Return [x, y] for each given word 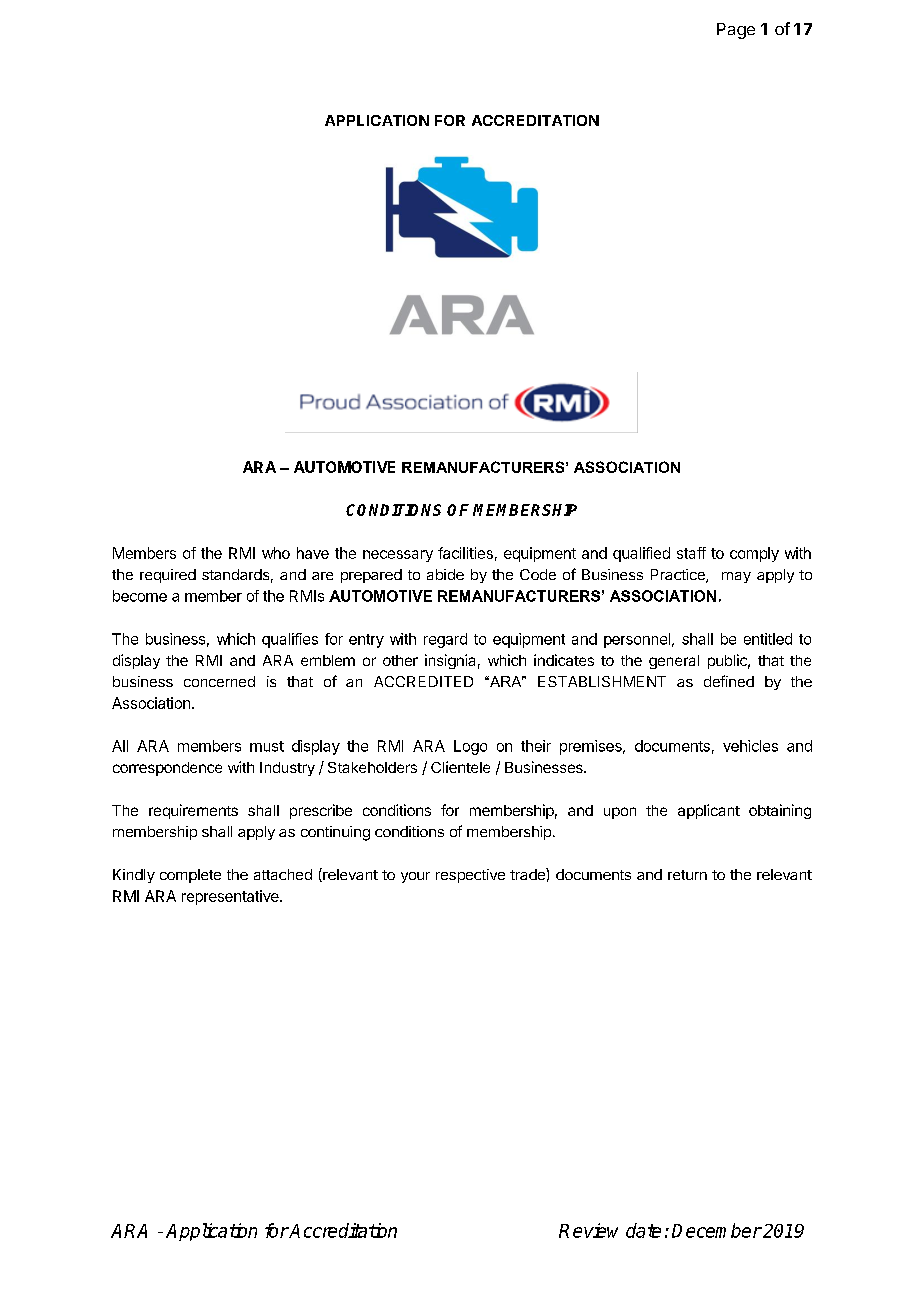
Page [736, 31]
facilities [465, 553]
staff [691, 553]
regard [445, 640]
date [643, 1230]
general [674, 662]
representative [231, 897]
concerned [219, 681]
